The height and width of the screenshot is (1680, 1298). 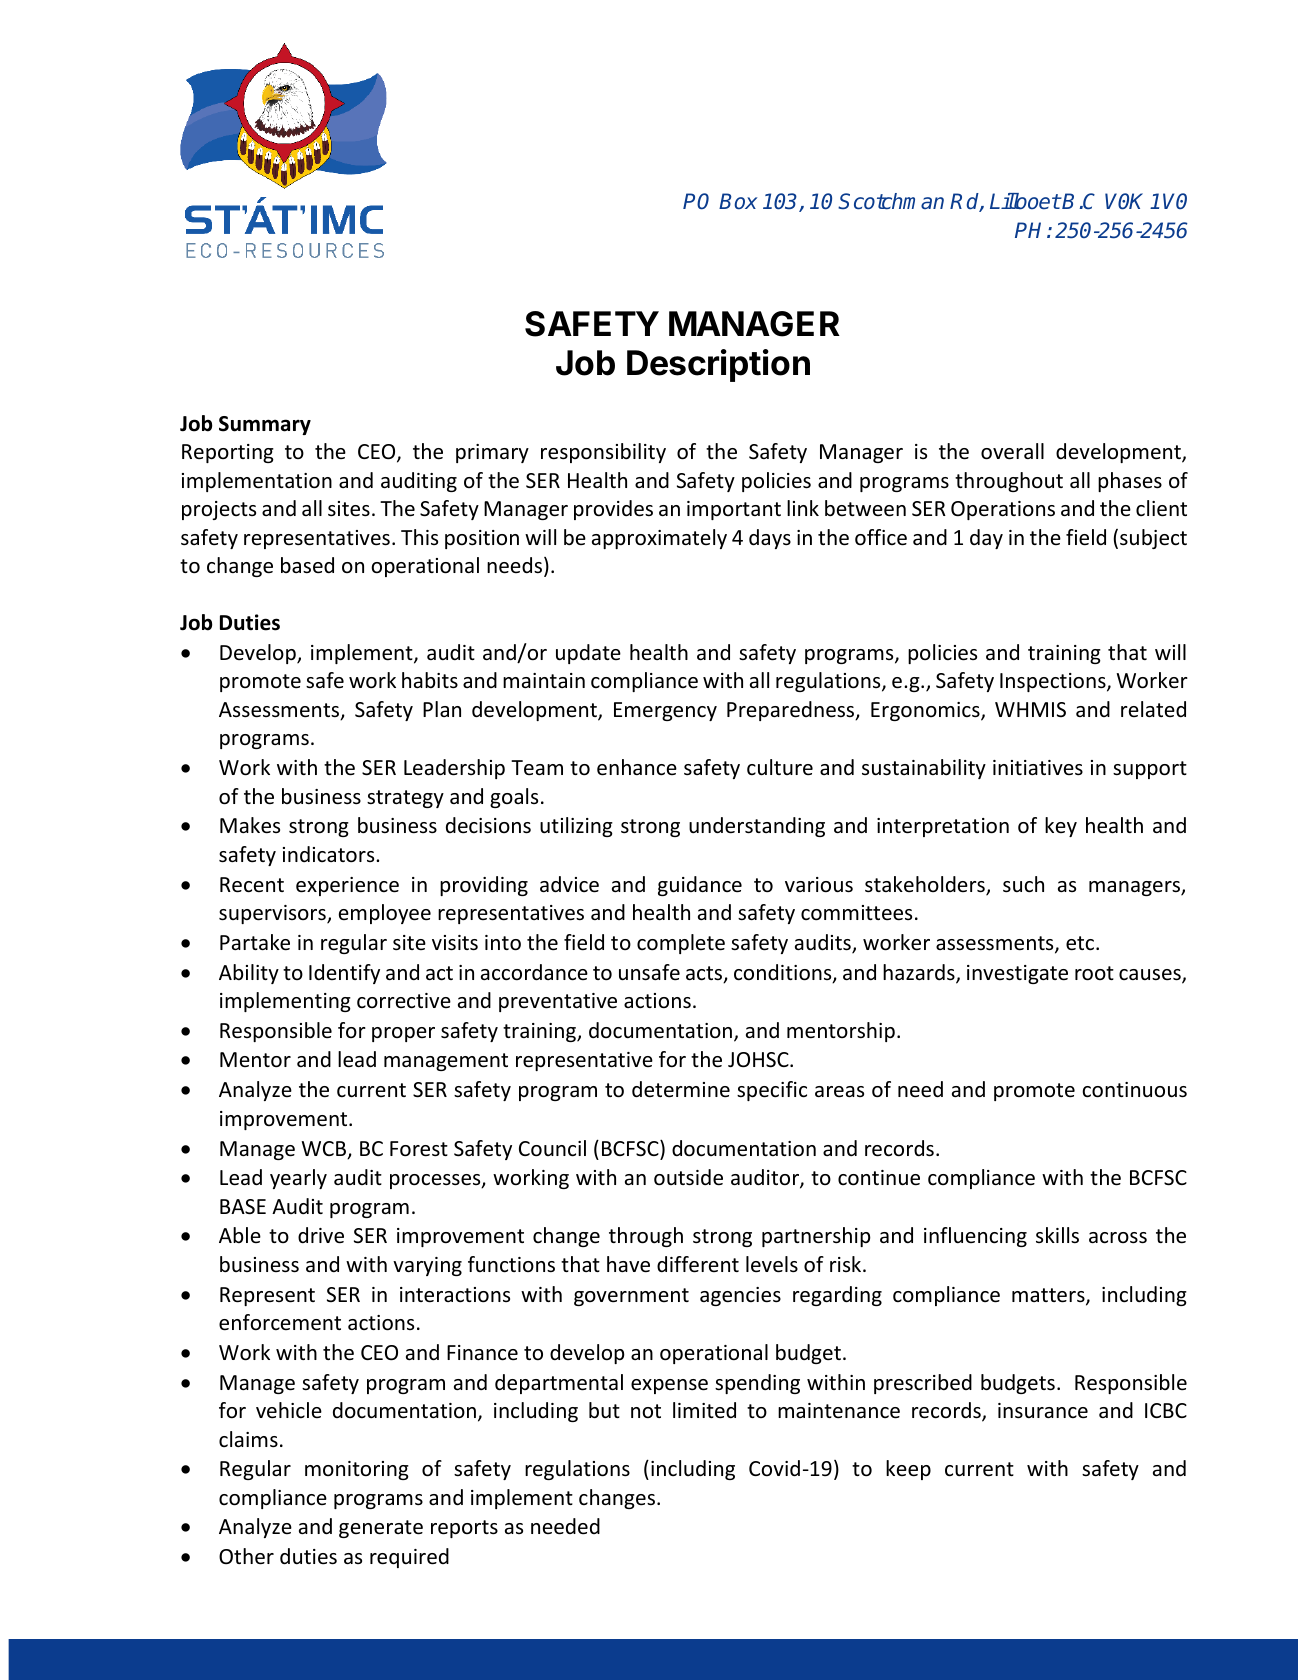 What do you see at coordinates (419, 537) in the screenshot?
I see `This` at bounding box center [419, 537].
